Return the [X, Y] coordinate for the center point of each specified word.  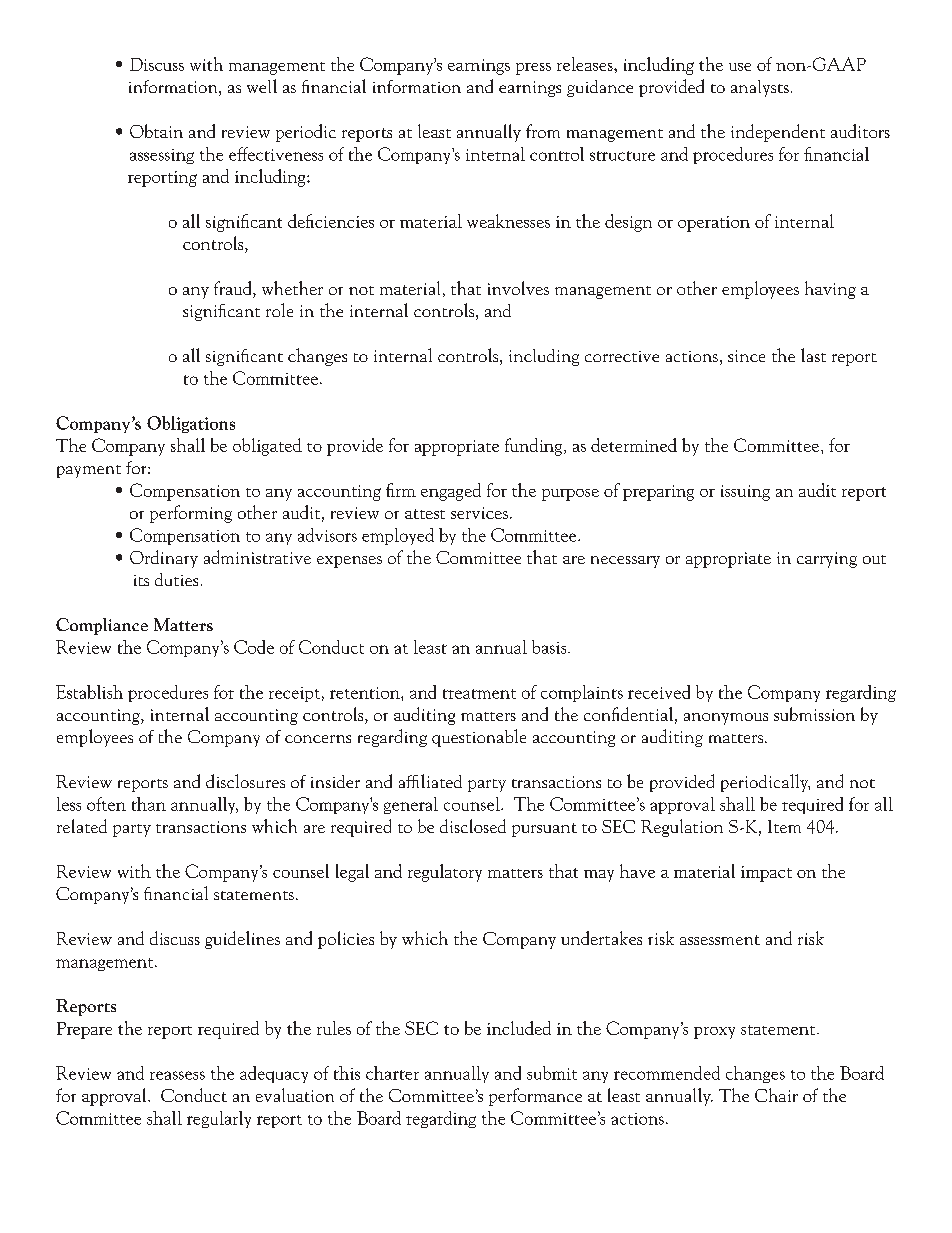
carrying [827, 560]
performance [535, 1097]
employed [398, 536]
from [543, 131]
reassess [177, 1075]
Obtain [156, 131]
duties [176, 579]
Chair [776, 1095]
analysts [760, 88]
